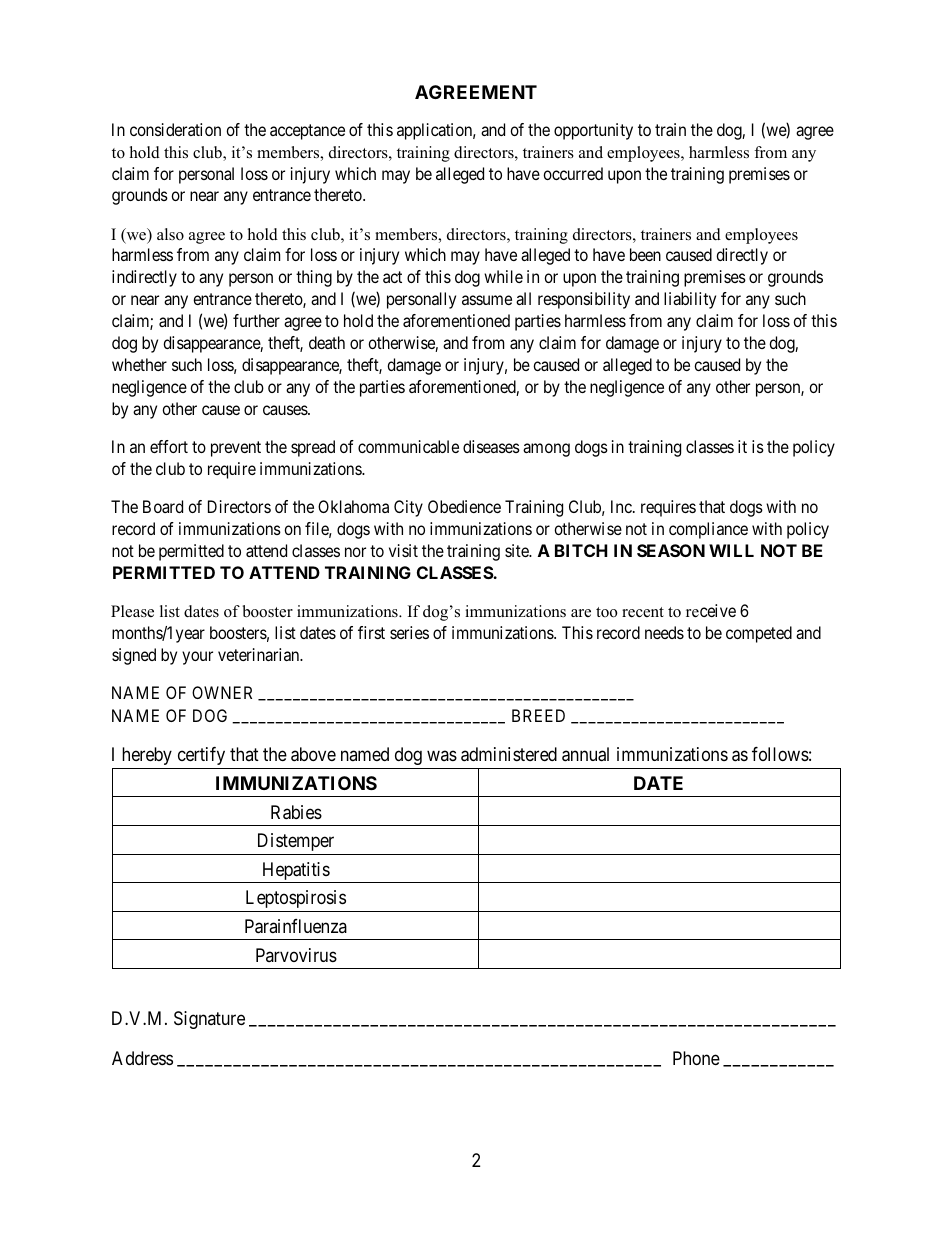 This screenshot has height=1233, width=952. I want to click on Please, so click(132, 611).
